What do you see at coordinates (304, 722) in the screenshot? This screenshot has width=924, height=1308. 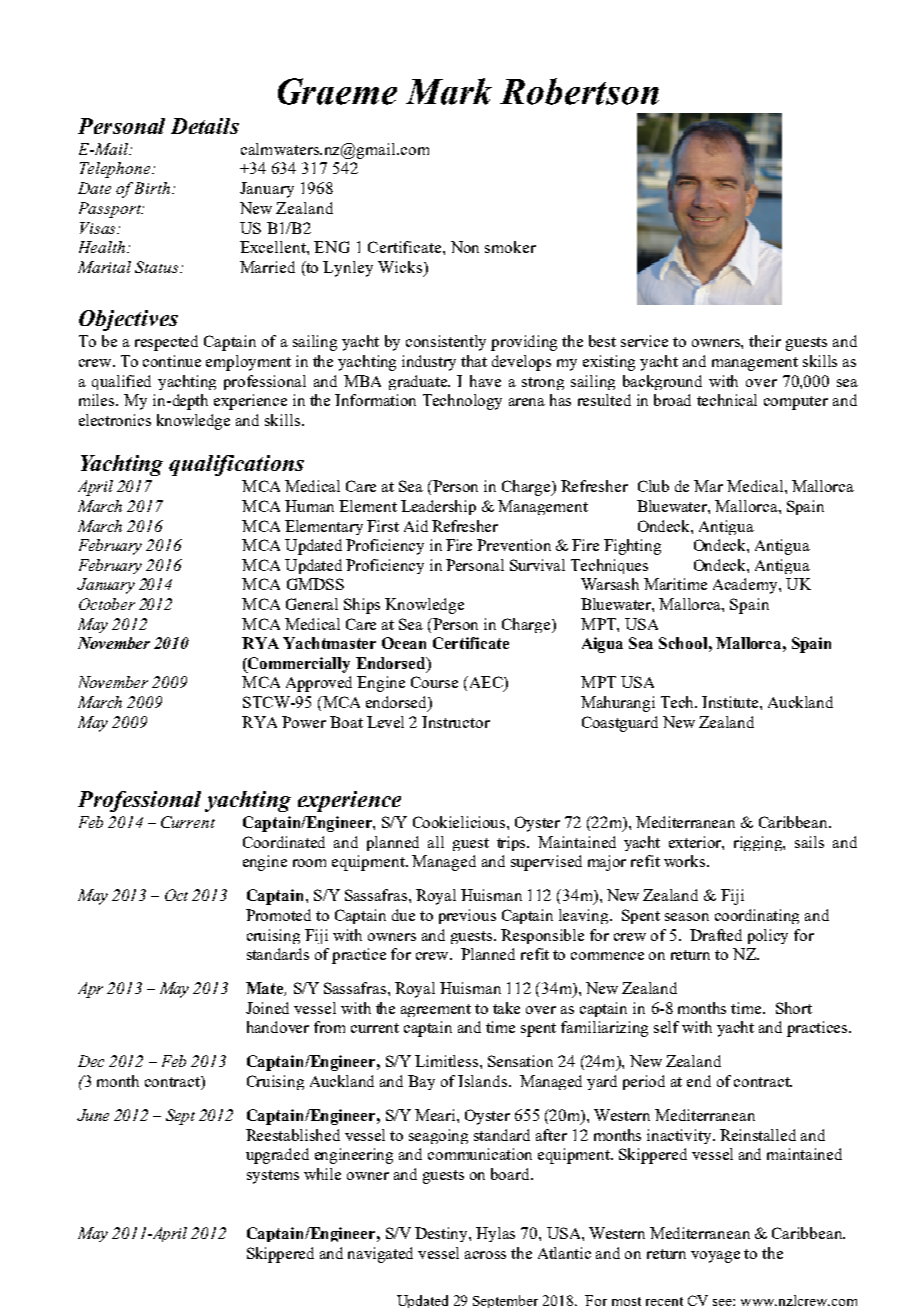 I see `Power` at bounding box center [304, 722].
